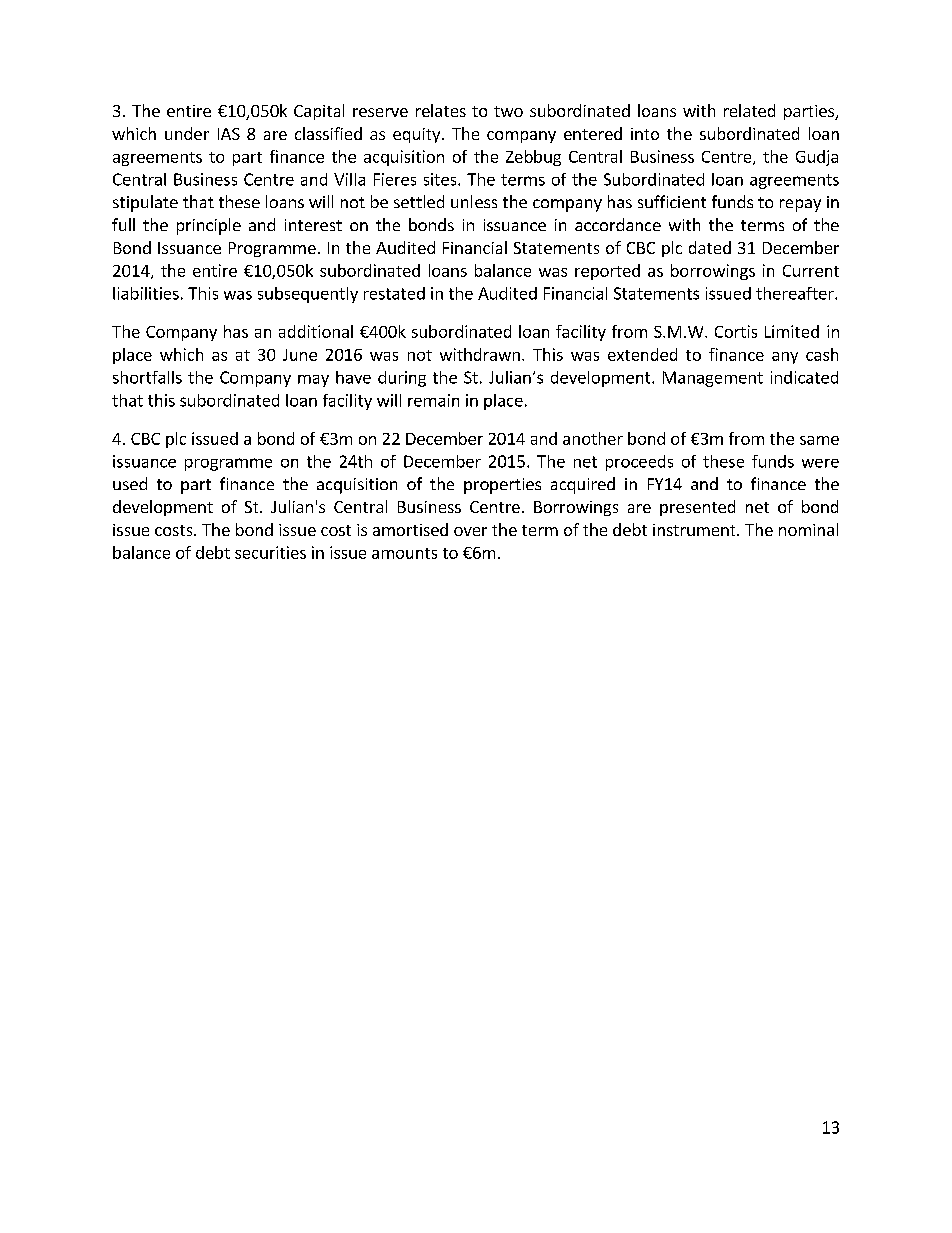 This page has height=1233, width=952. I want to click on additional, so click(316, 331).
